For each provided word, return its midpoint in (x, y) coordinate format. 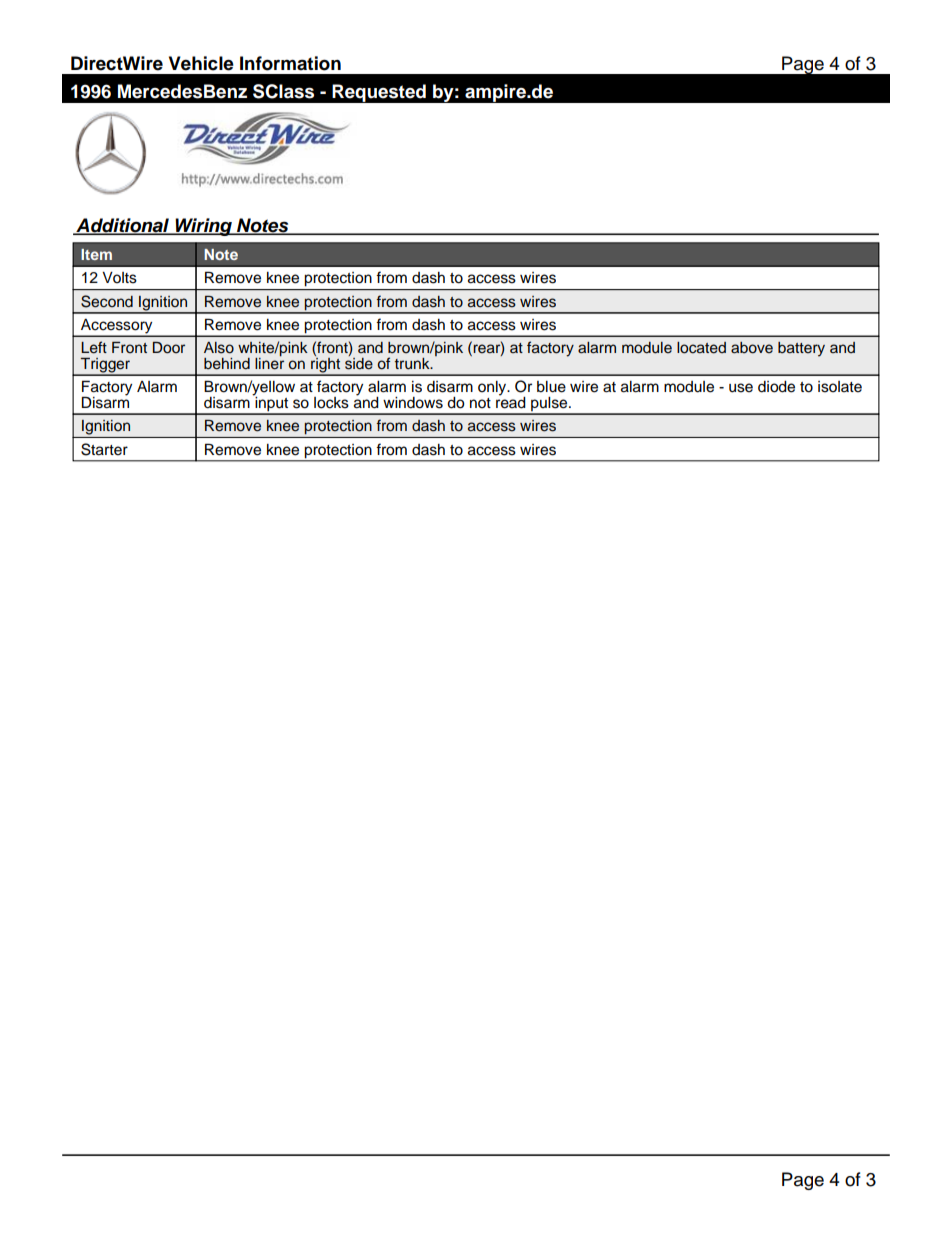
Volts (119, 278)
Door (169, 348)
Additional (123, 226)
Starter (104, 449)
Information (290, 63)
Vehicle (201, 63)
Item (96, 254)
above (752, 348)
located (701, 348)
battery (801, 349)
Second (107, 301)
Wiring (203, 227)
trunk (413, 364)
